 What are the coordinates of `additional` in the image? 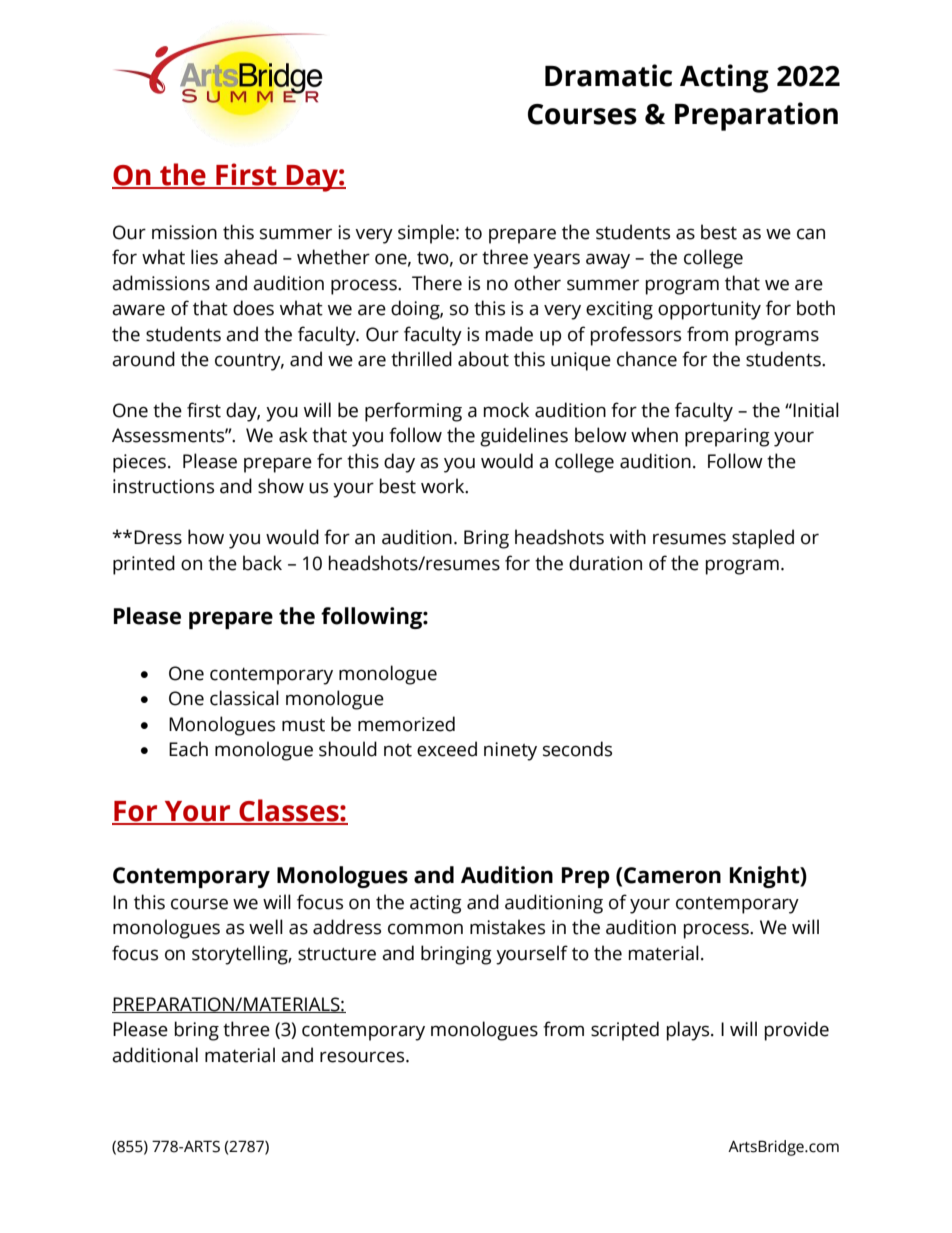 It's located at (155, 1055).
